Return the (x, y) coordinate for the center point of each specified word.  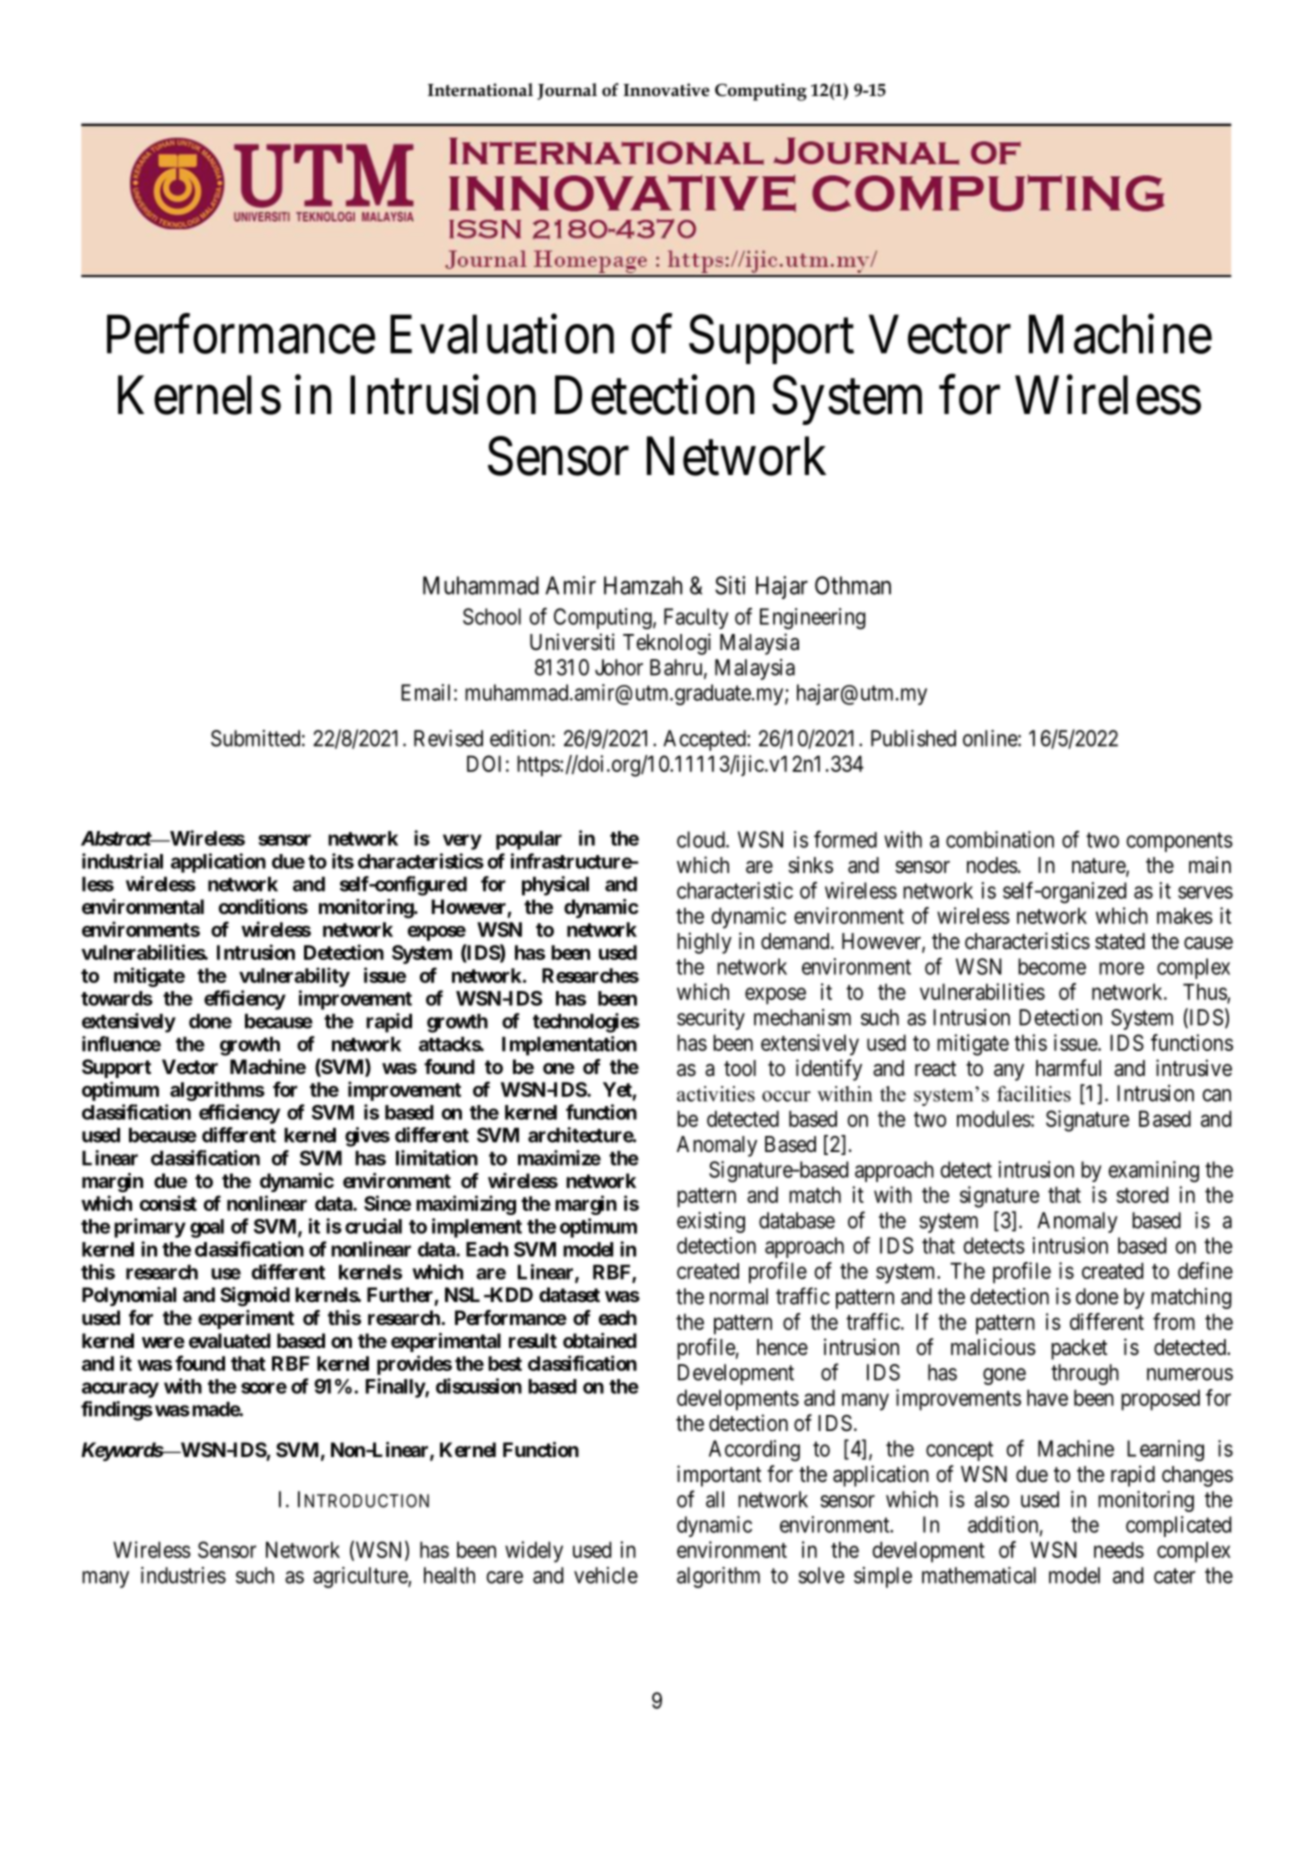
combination (1000, 839)
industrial (122, 861)
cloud (702, 839)
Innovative (666, 90)
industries (183, 1575)
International (480, 90)
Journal (567, 91)
